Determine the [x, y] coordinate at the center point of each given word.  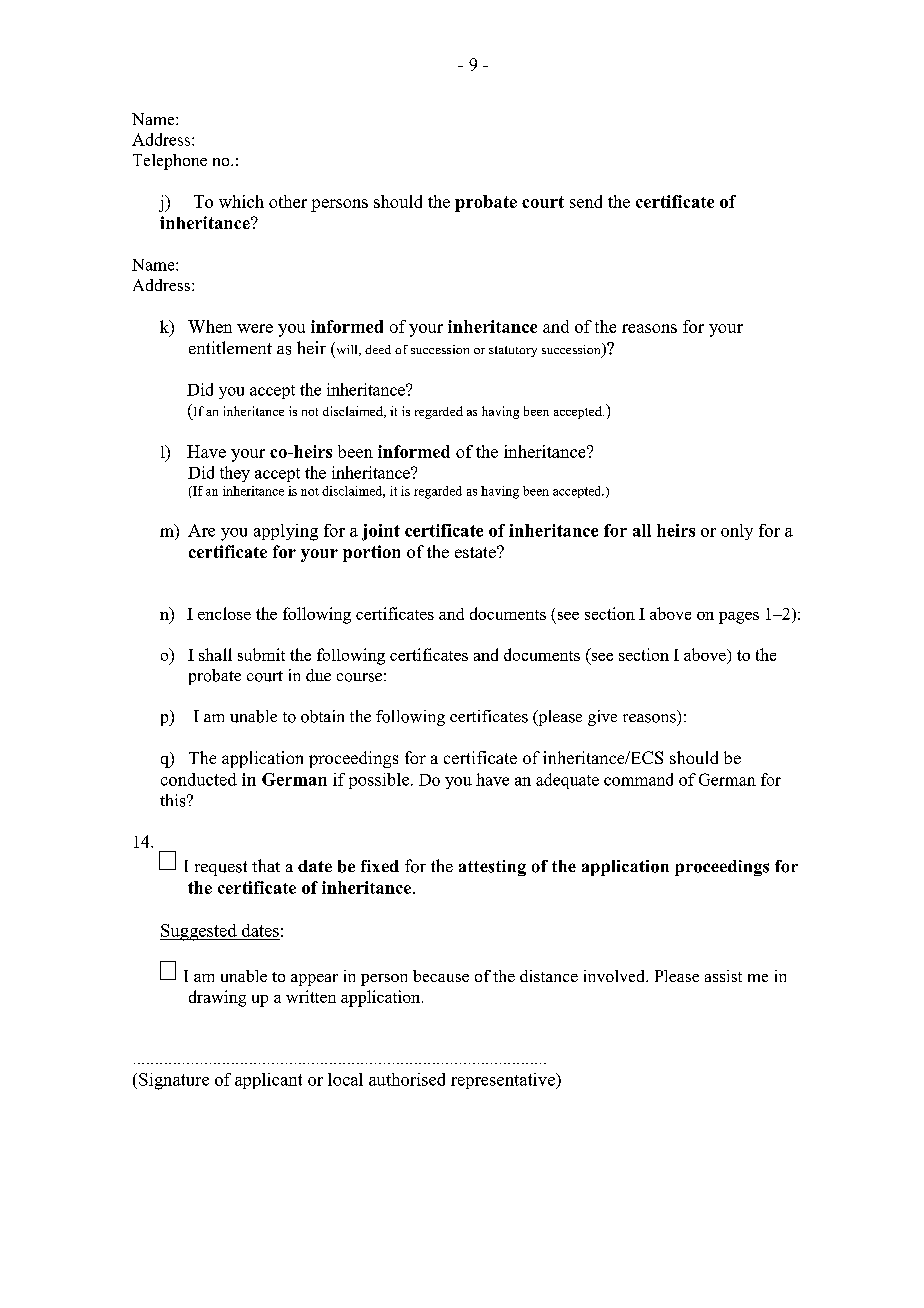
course [359, 677]
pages [739, 618]
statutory [513, 351]
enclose [224, 613]
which [241, 201]
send [586, 201]
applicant [268, 1081]
